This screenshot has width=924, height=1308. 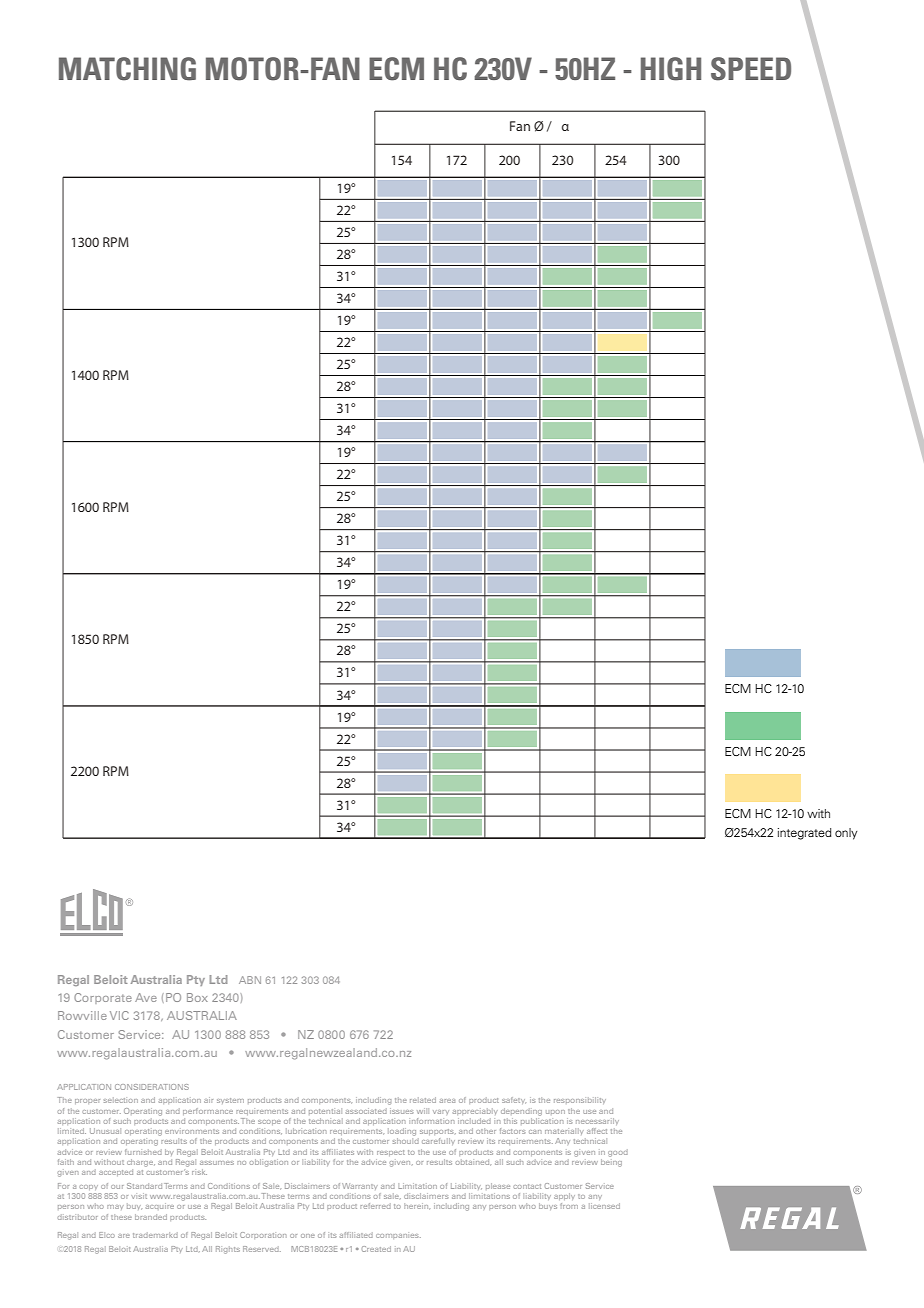 I want to click on upon, so click(x=555, y=1112).
